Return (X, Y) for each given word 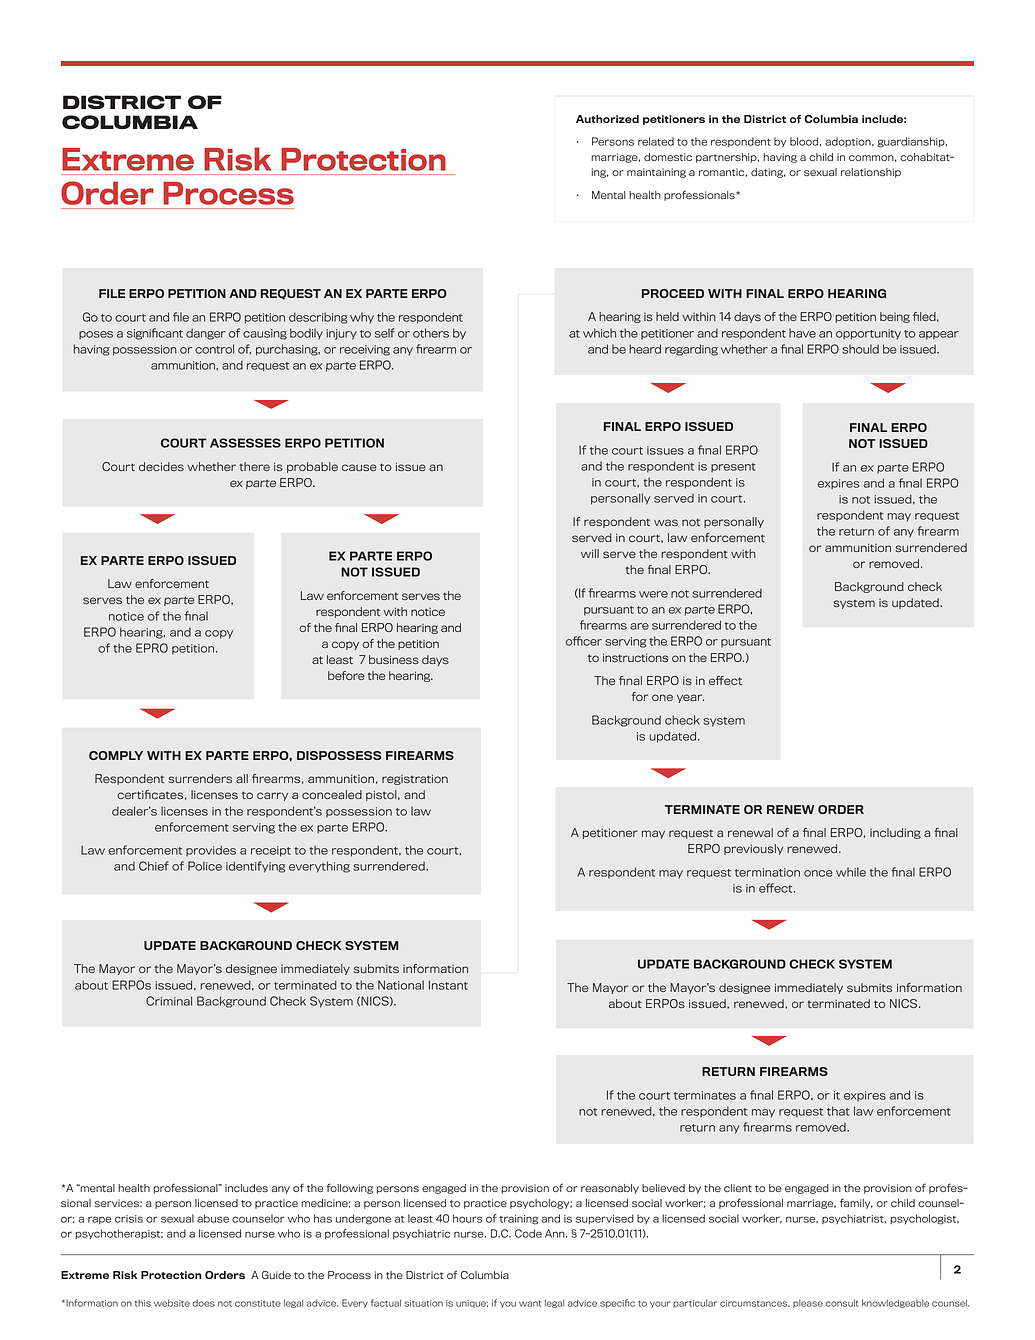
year (690, 698)
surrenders (200, 778)
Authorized (607, 119)
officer (583, 641)
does (204, 1303)
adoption (849, 142)
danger (206, 334)
